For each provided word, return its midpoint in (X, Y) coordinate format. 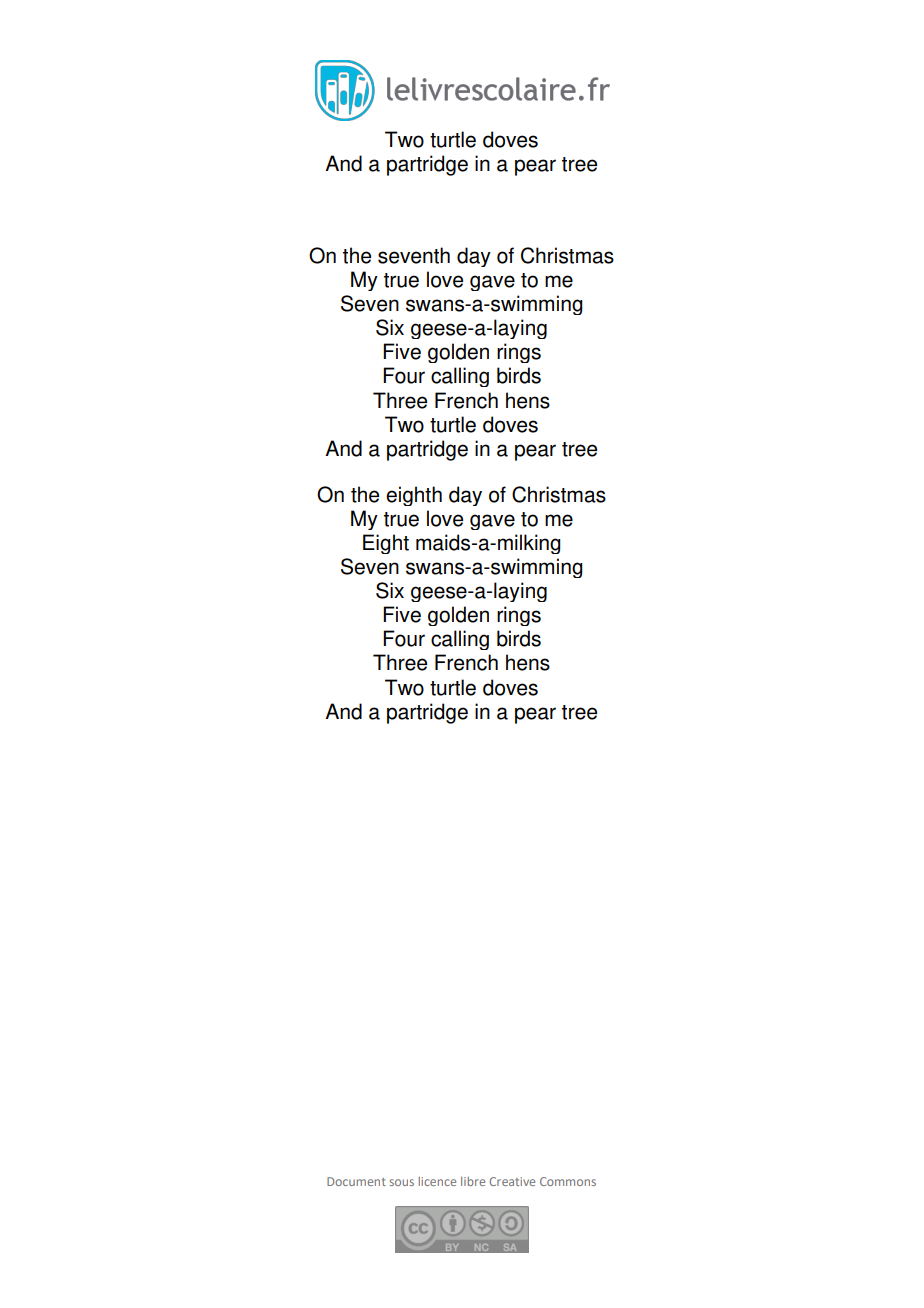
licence (437, 1181)
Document (356, 1181)
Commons (568, 1181)
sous (401, 1182)
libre (473, 1181)
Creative (512, 1181)
